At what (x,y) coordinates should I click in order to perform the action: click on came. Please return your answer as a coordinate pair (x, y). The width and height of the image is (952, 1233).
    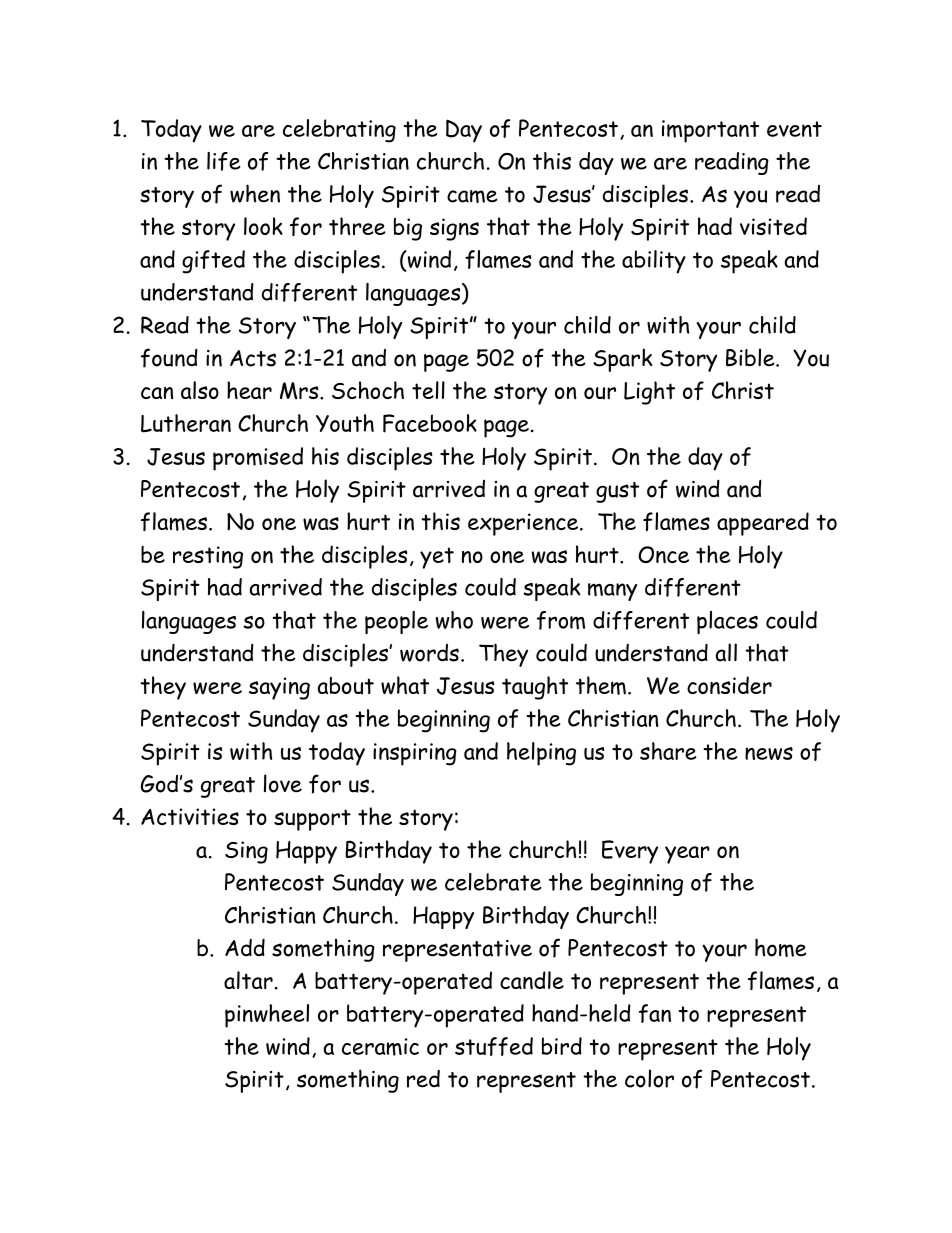
    Looking at the image, I should click on (472, 196).
